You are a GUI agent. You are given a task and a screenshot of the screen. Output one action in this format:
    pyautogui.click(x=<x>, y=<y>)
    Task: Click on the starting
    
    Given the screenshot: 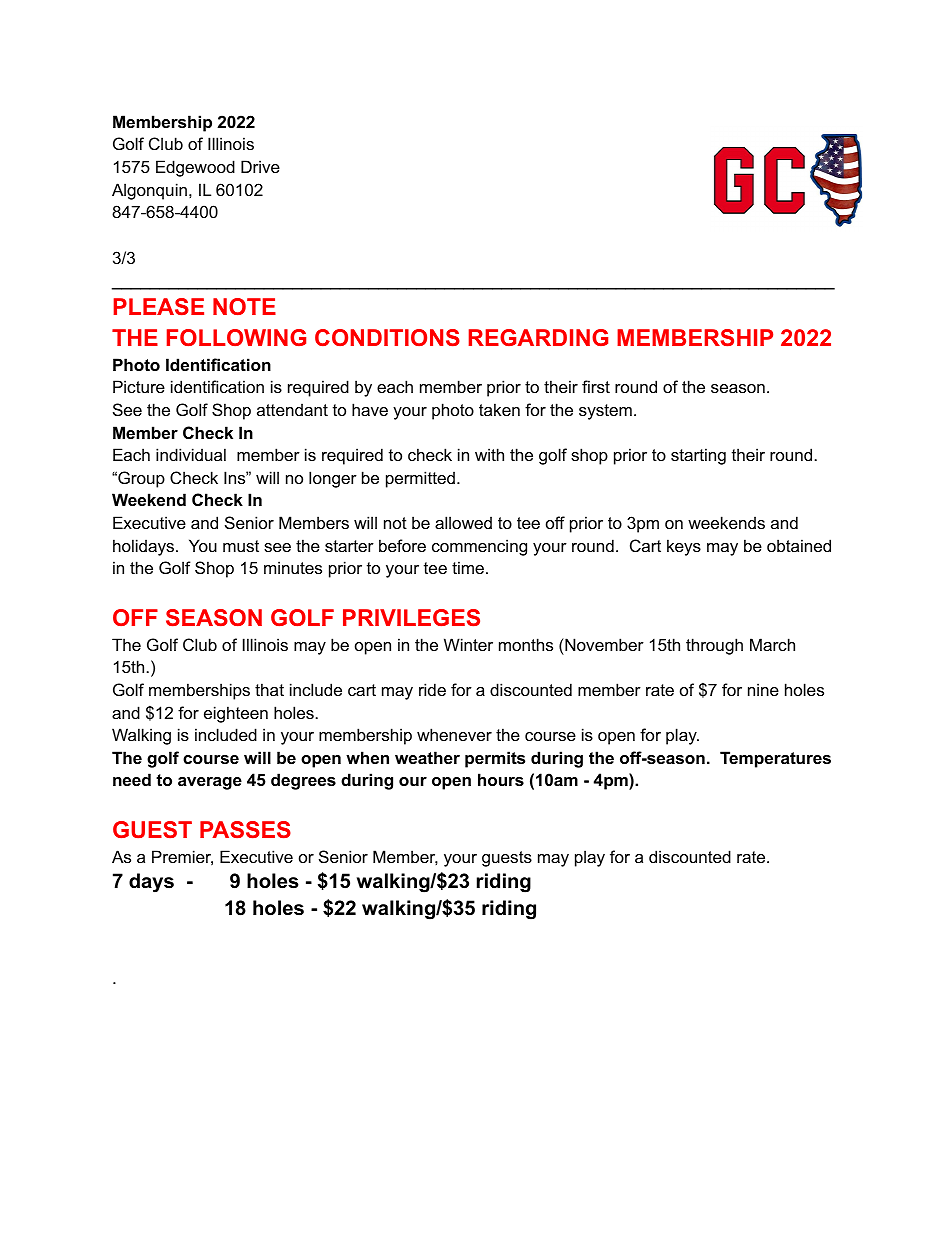 What is the action you would take?
    pyautogui.click(x=698, y=456)
